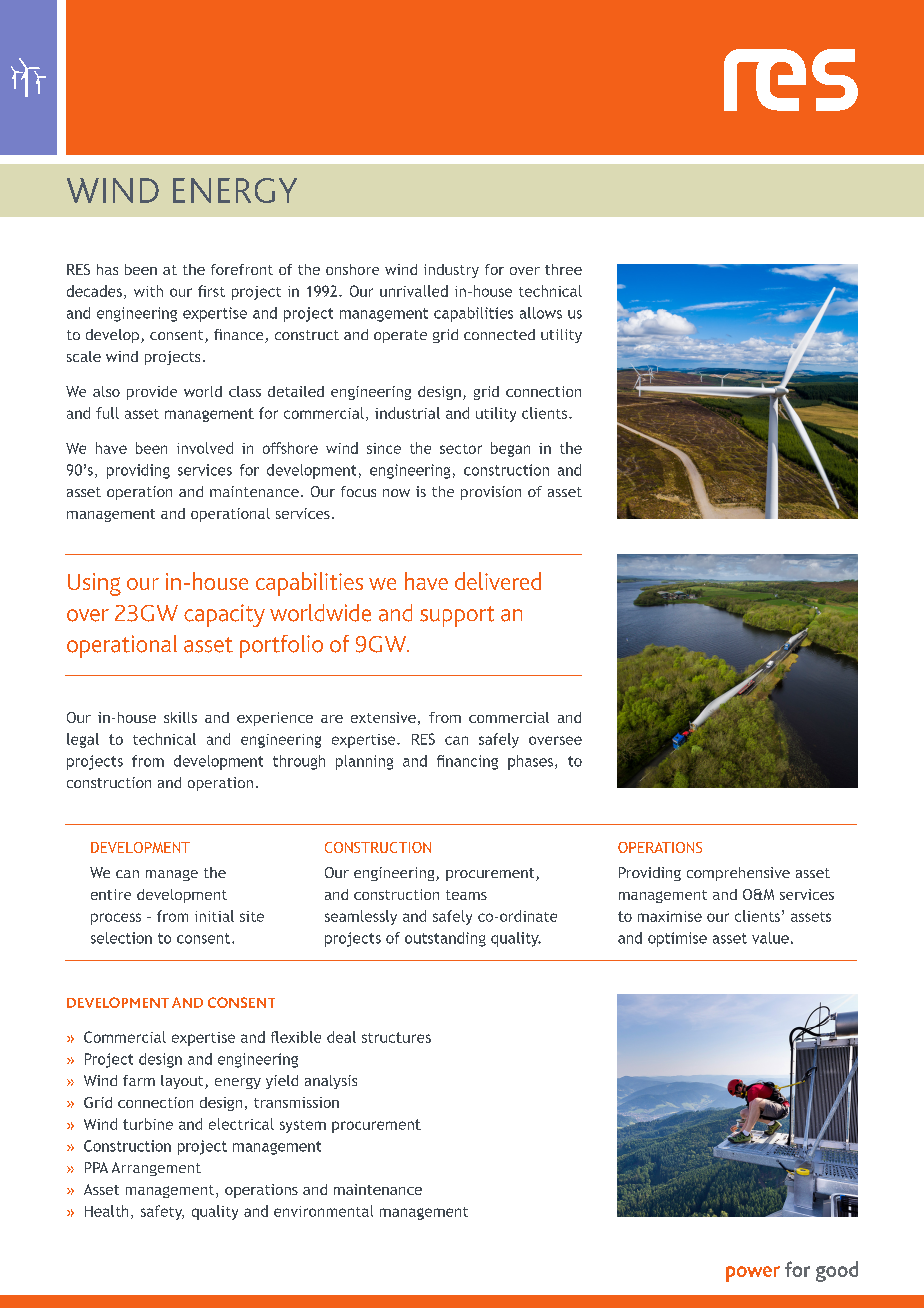 Image resolution: width=924 pixels, height=1308 pixels. What do you see at coordinates (530, 762) in the screenshot?
I see `phases` at bounding box center [530, 762].
